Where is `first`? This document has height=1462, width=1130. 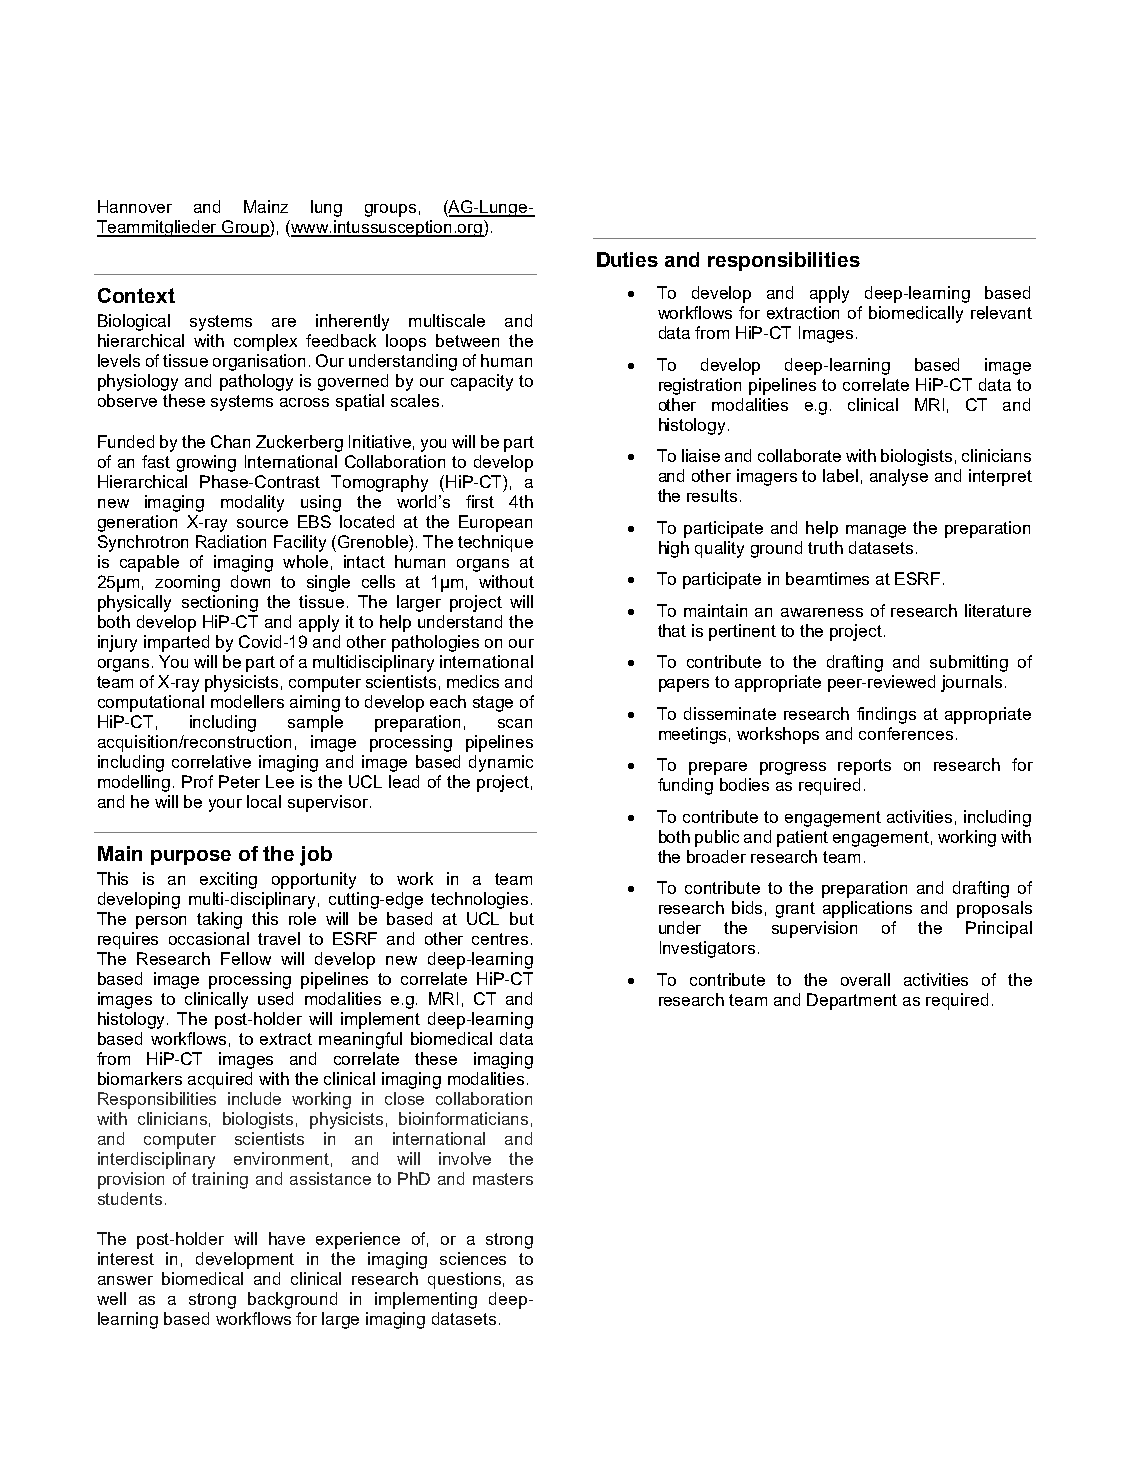
first is located at coordinates (480, 501).
